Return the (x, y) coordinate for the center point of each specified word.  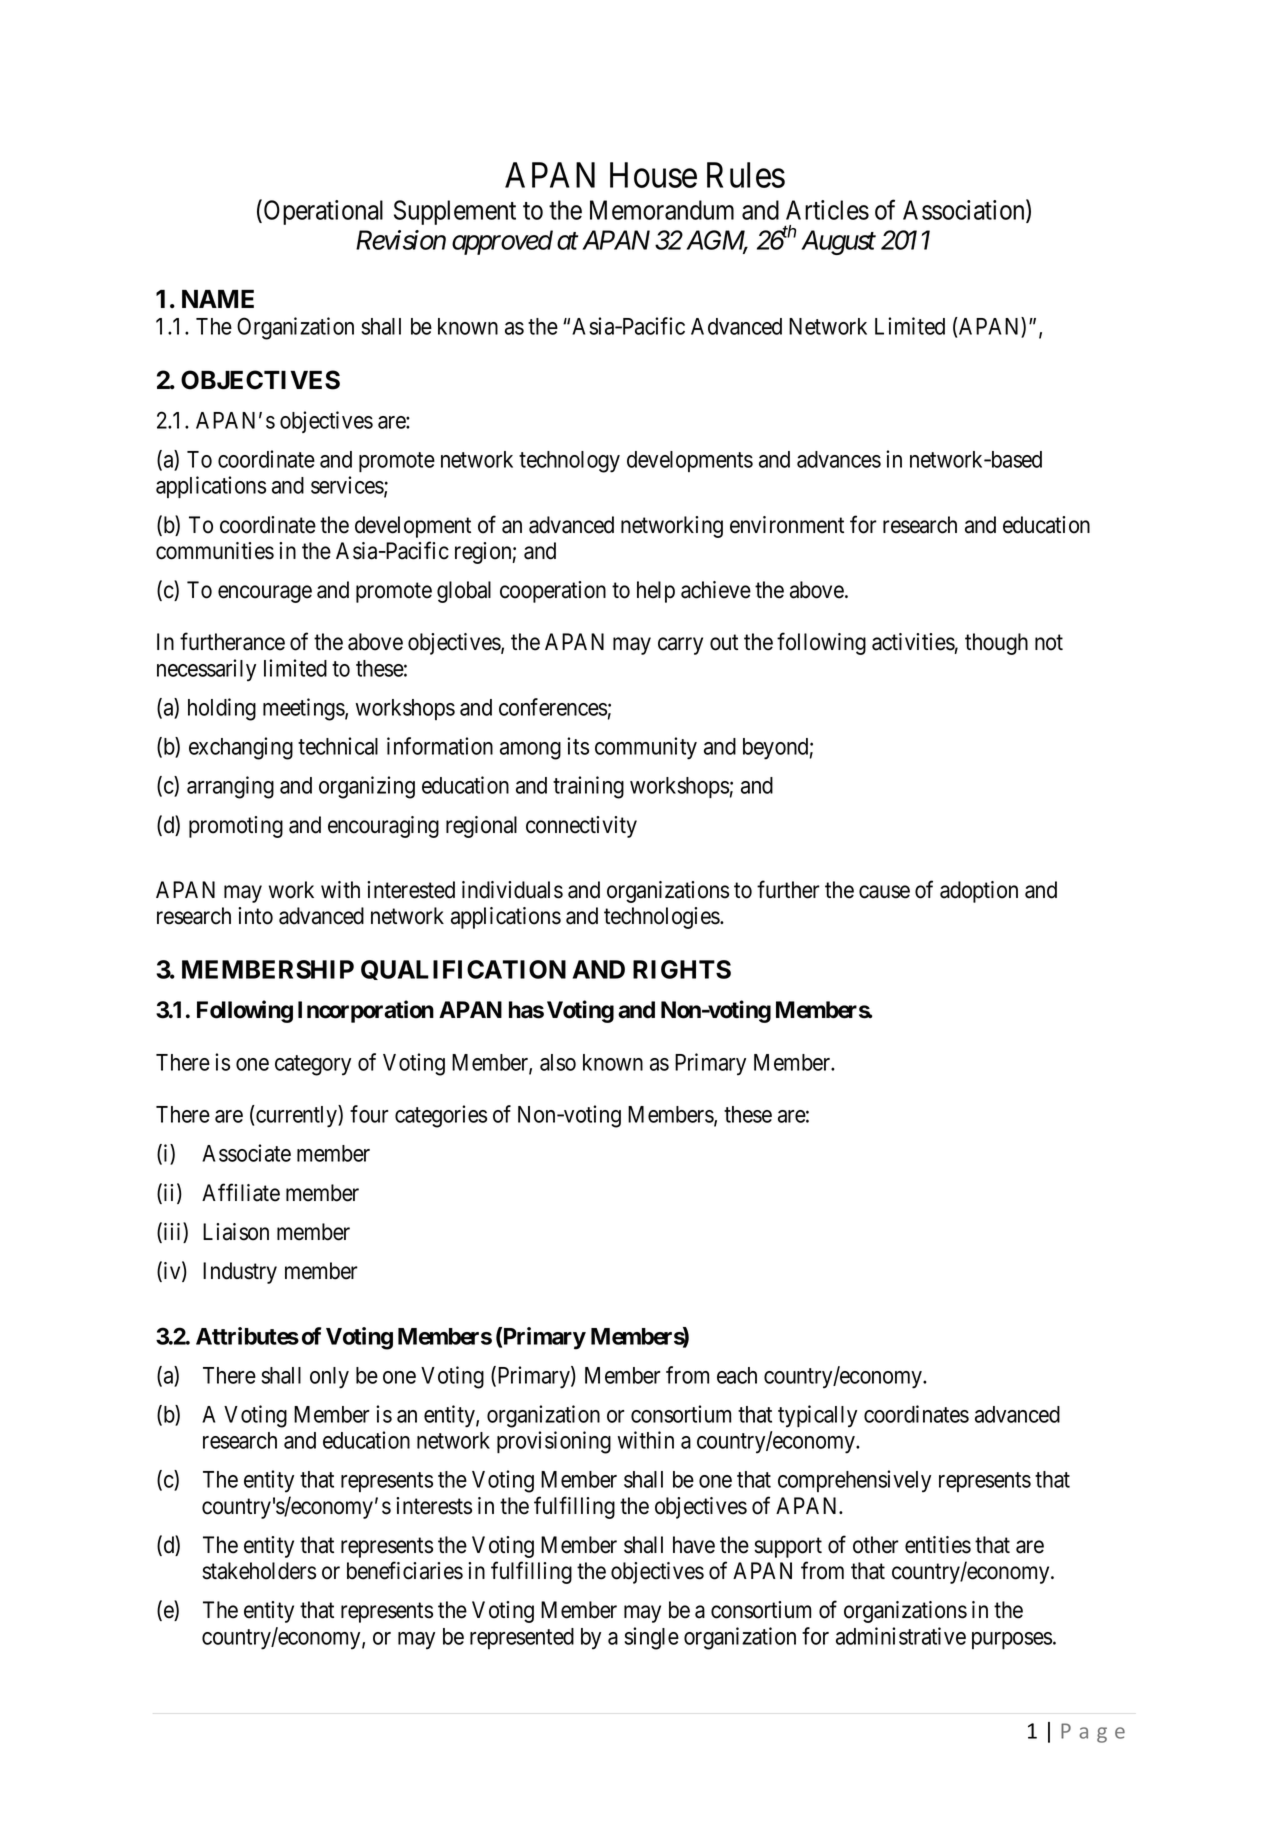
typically (817, 1416)
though (996, 644)
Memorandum (662, 210)
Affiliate (241, 1192)
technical (338, 746)
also (558, 1062)
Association (965, 210)
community (646, 748)
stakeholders (259, 1571)
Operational (323, 212)
